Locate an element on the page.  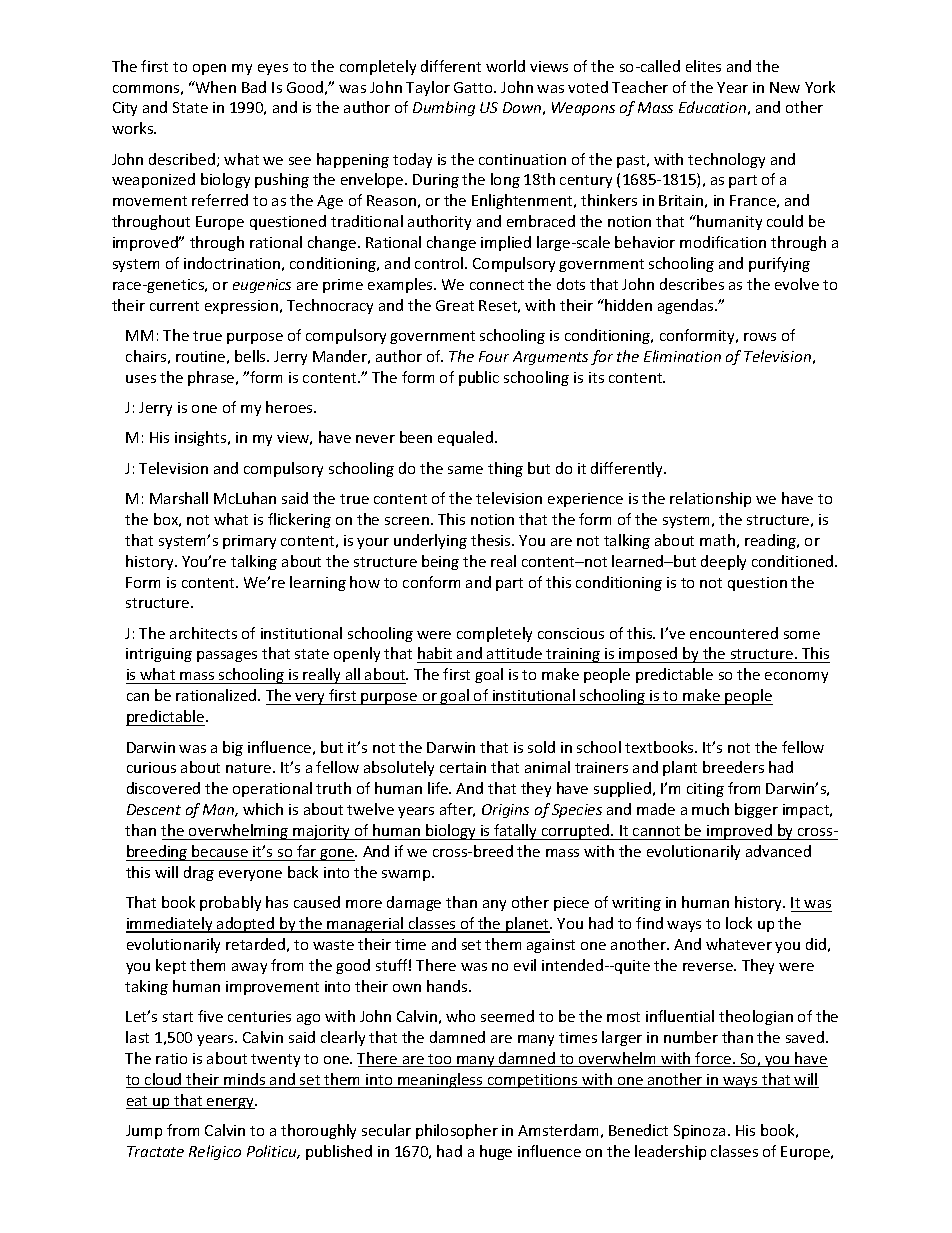
nature is located at coordinates (250, 768).
